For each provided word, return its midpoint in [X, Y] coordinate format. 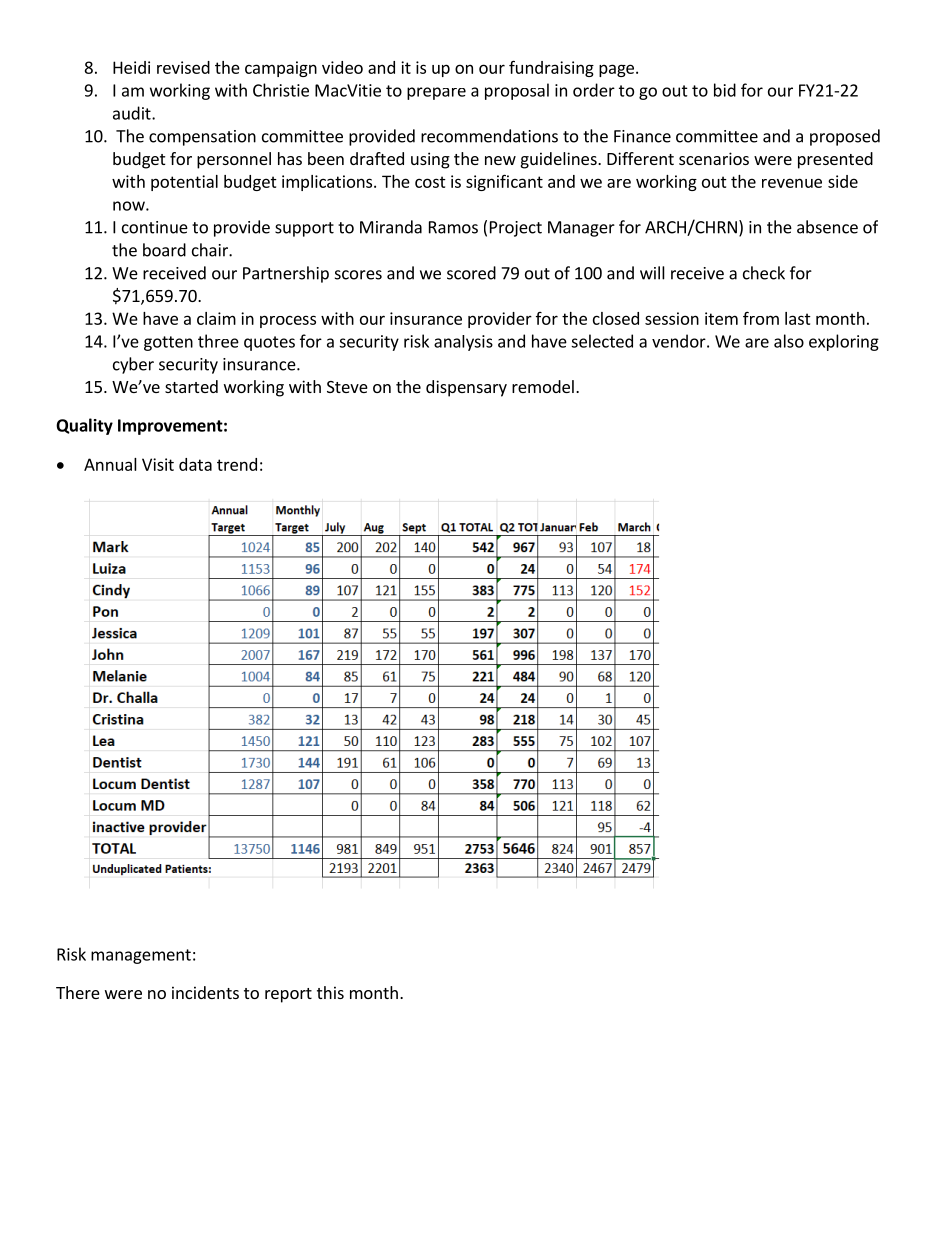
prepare [436, 93]
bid [725, 90]
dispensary [466, 388]
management [141, 956]
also [789, 341]
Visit [158, 464]
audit [133, 113]
